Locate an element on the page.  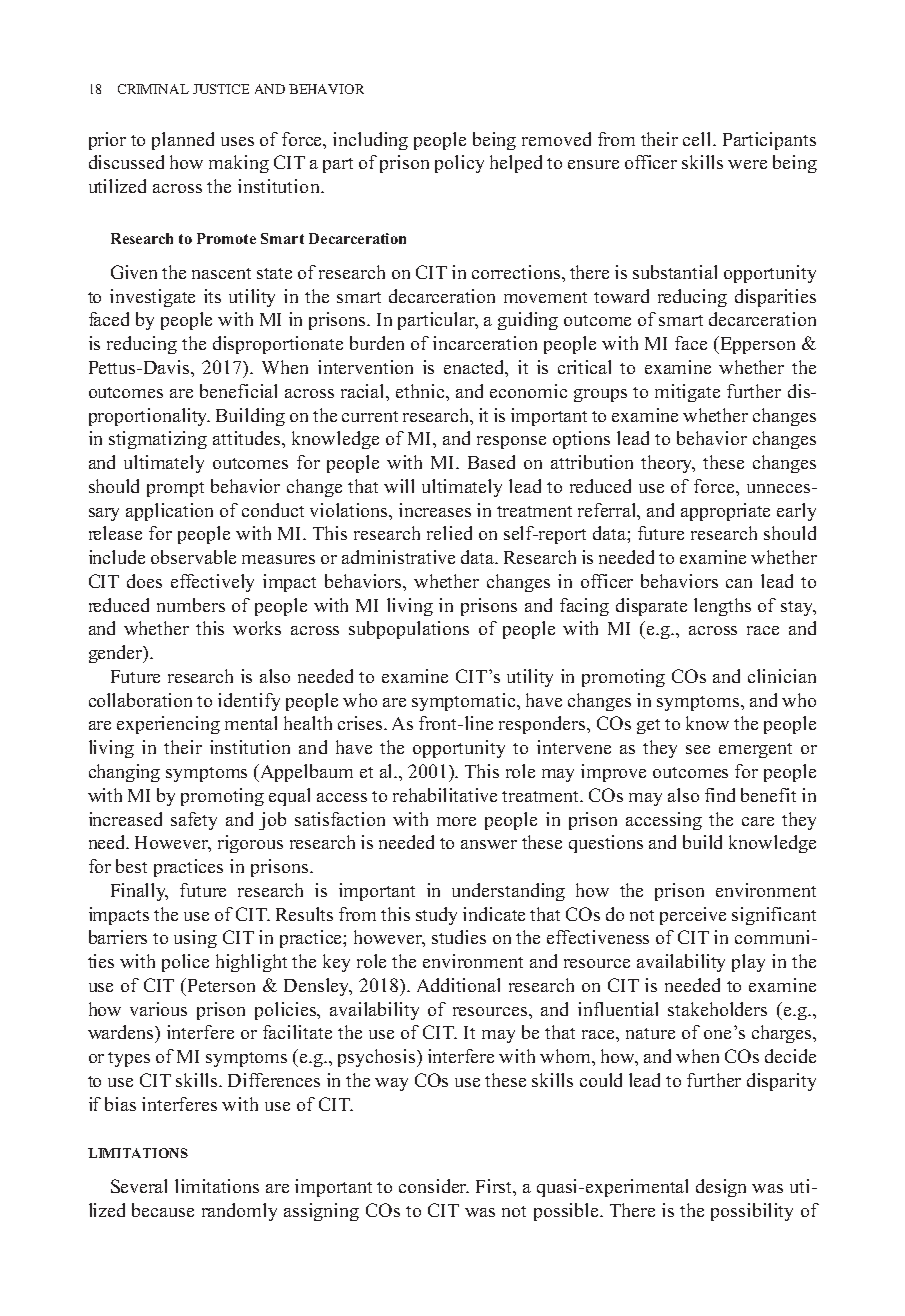
policy is located at coordinates (459, 164).
